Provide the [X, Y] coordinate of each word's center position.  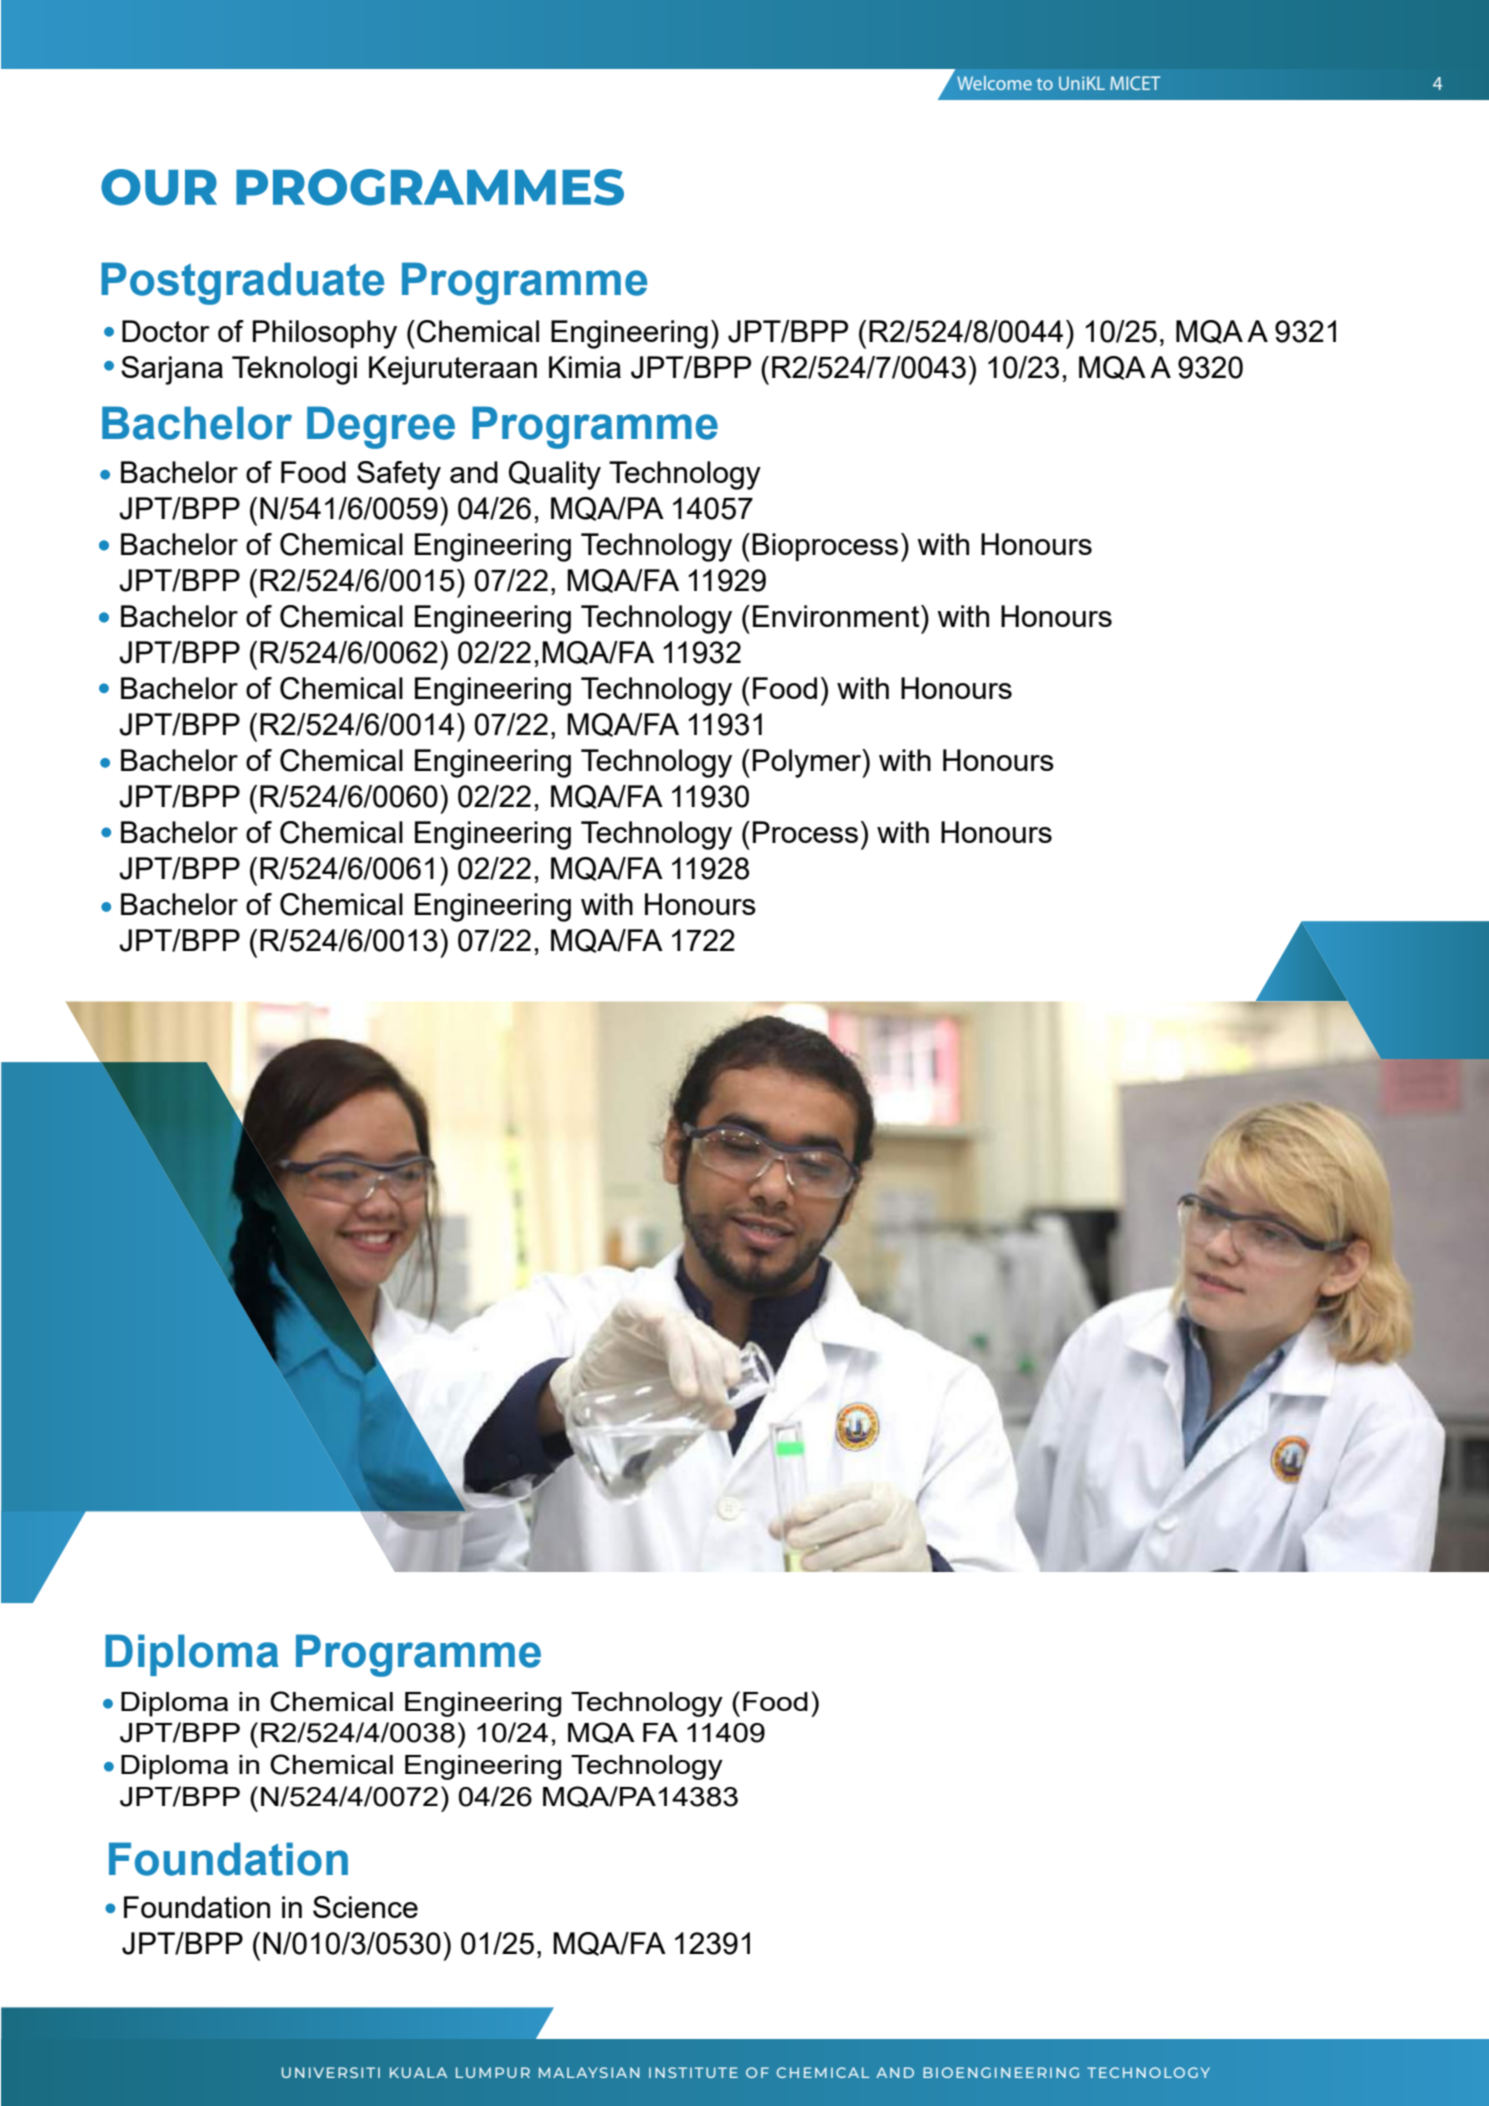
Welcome [994, 83]
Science [365, 1907]
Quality [555, 475]
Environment [837, 616]
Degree [381, 427]
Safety [399, 475]
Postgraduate [242, 283]
